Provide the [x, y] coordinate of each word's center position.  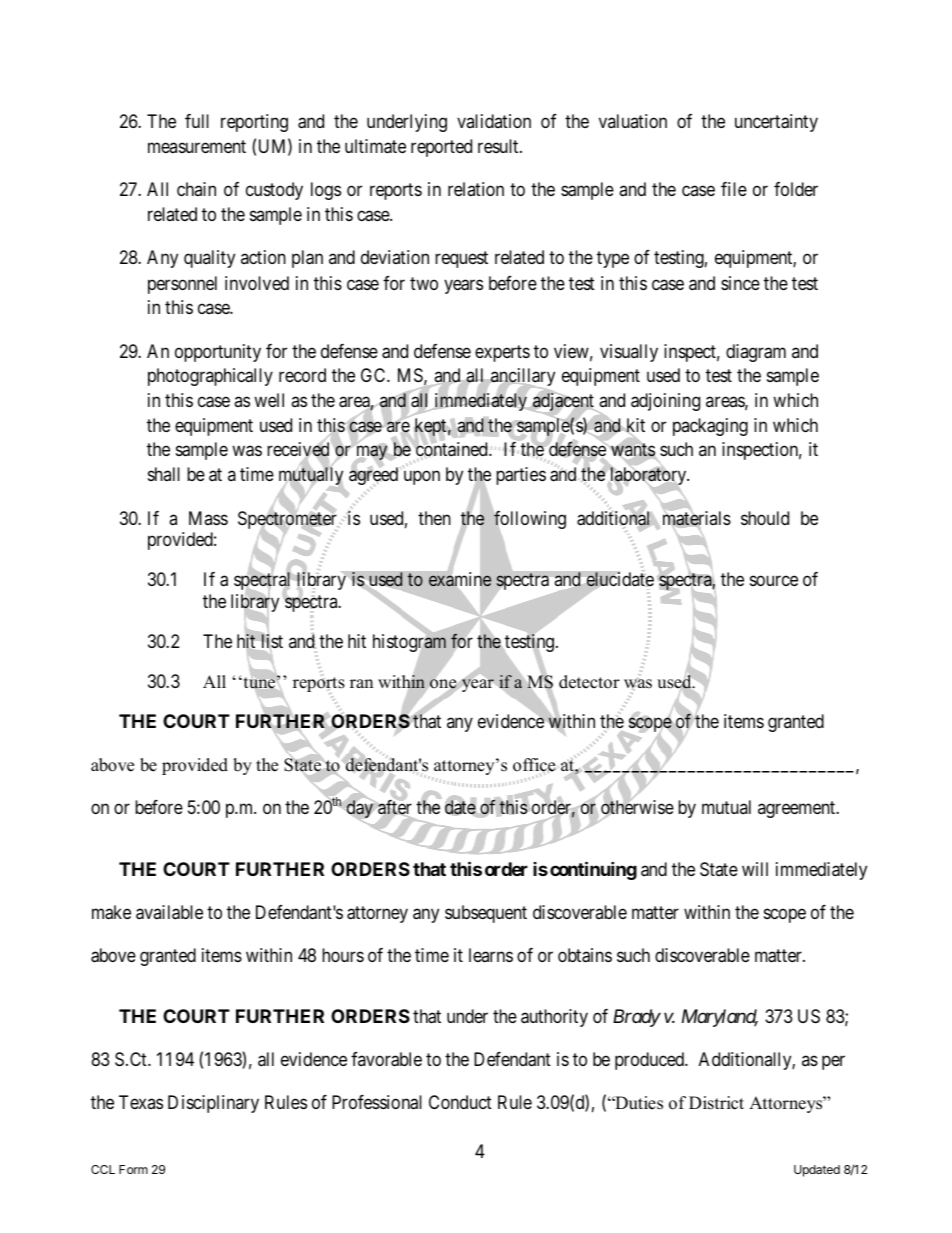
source [774, 581]
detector [589, 682]
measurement [197, 146]
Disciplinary [213, 1104]
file [734, 189]
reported [441, 148]
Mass [208, 518]
